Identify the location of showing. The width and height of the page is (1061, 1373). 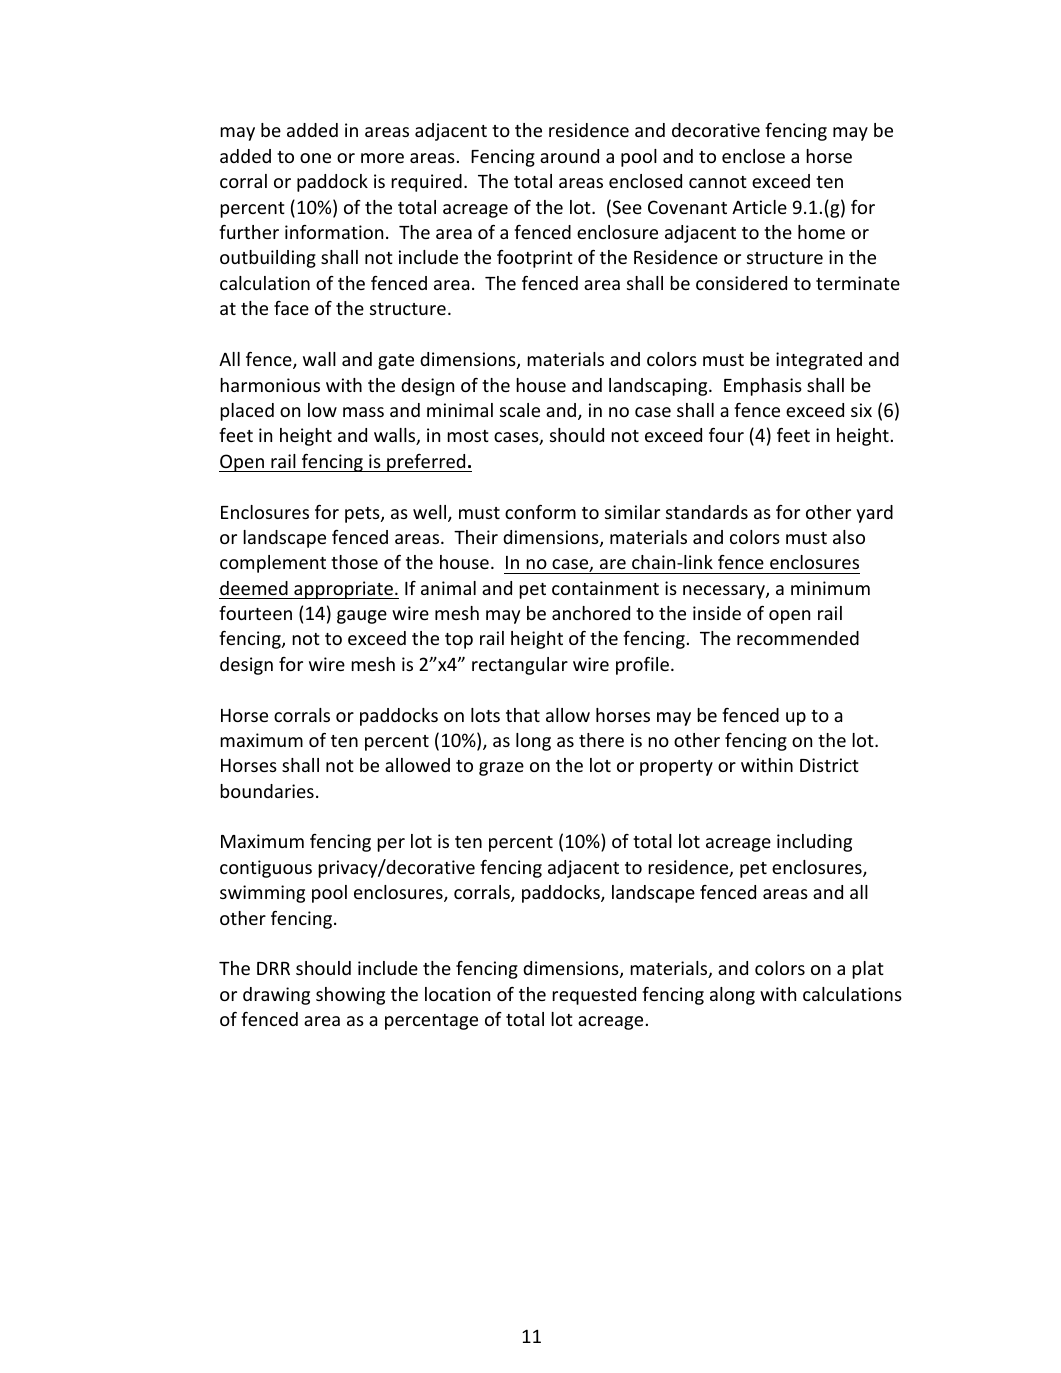
(350, 996).
